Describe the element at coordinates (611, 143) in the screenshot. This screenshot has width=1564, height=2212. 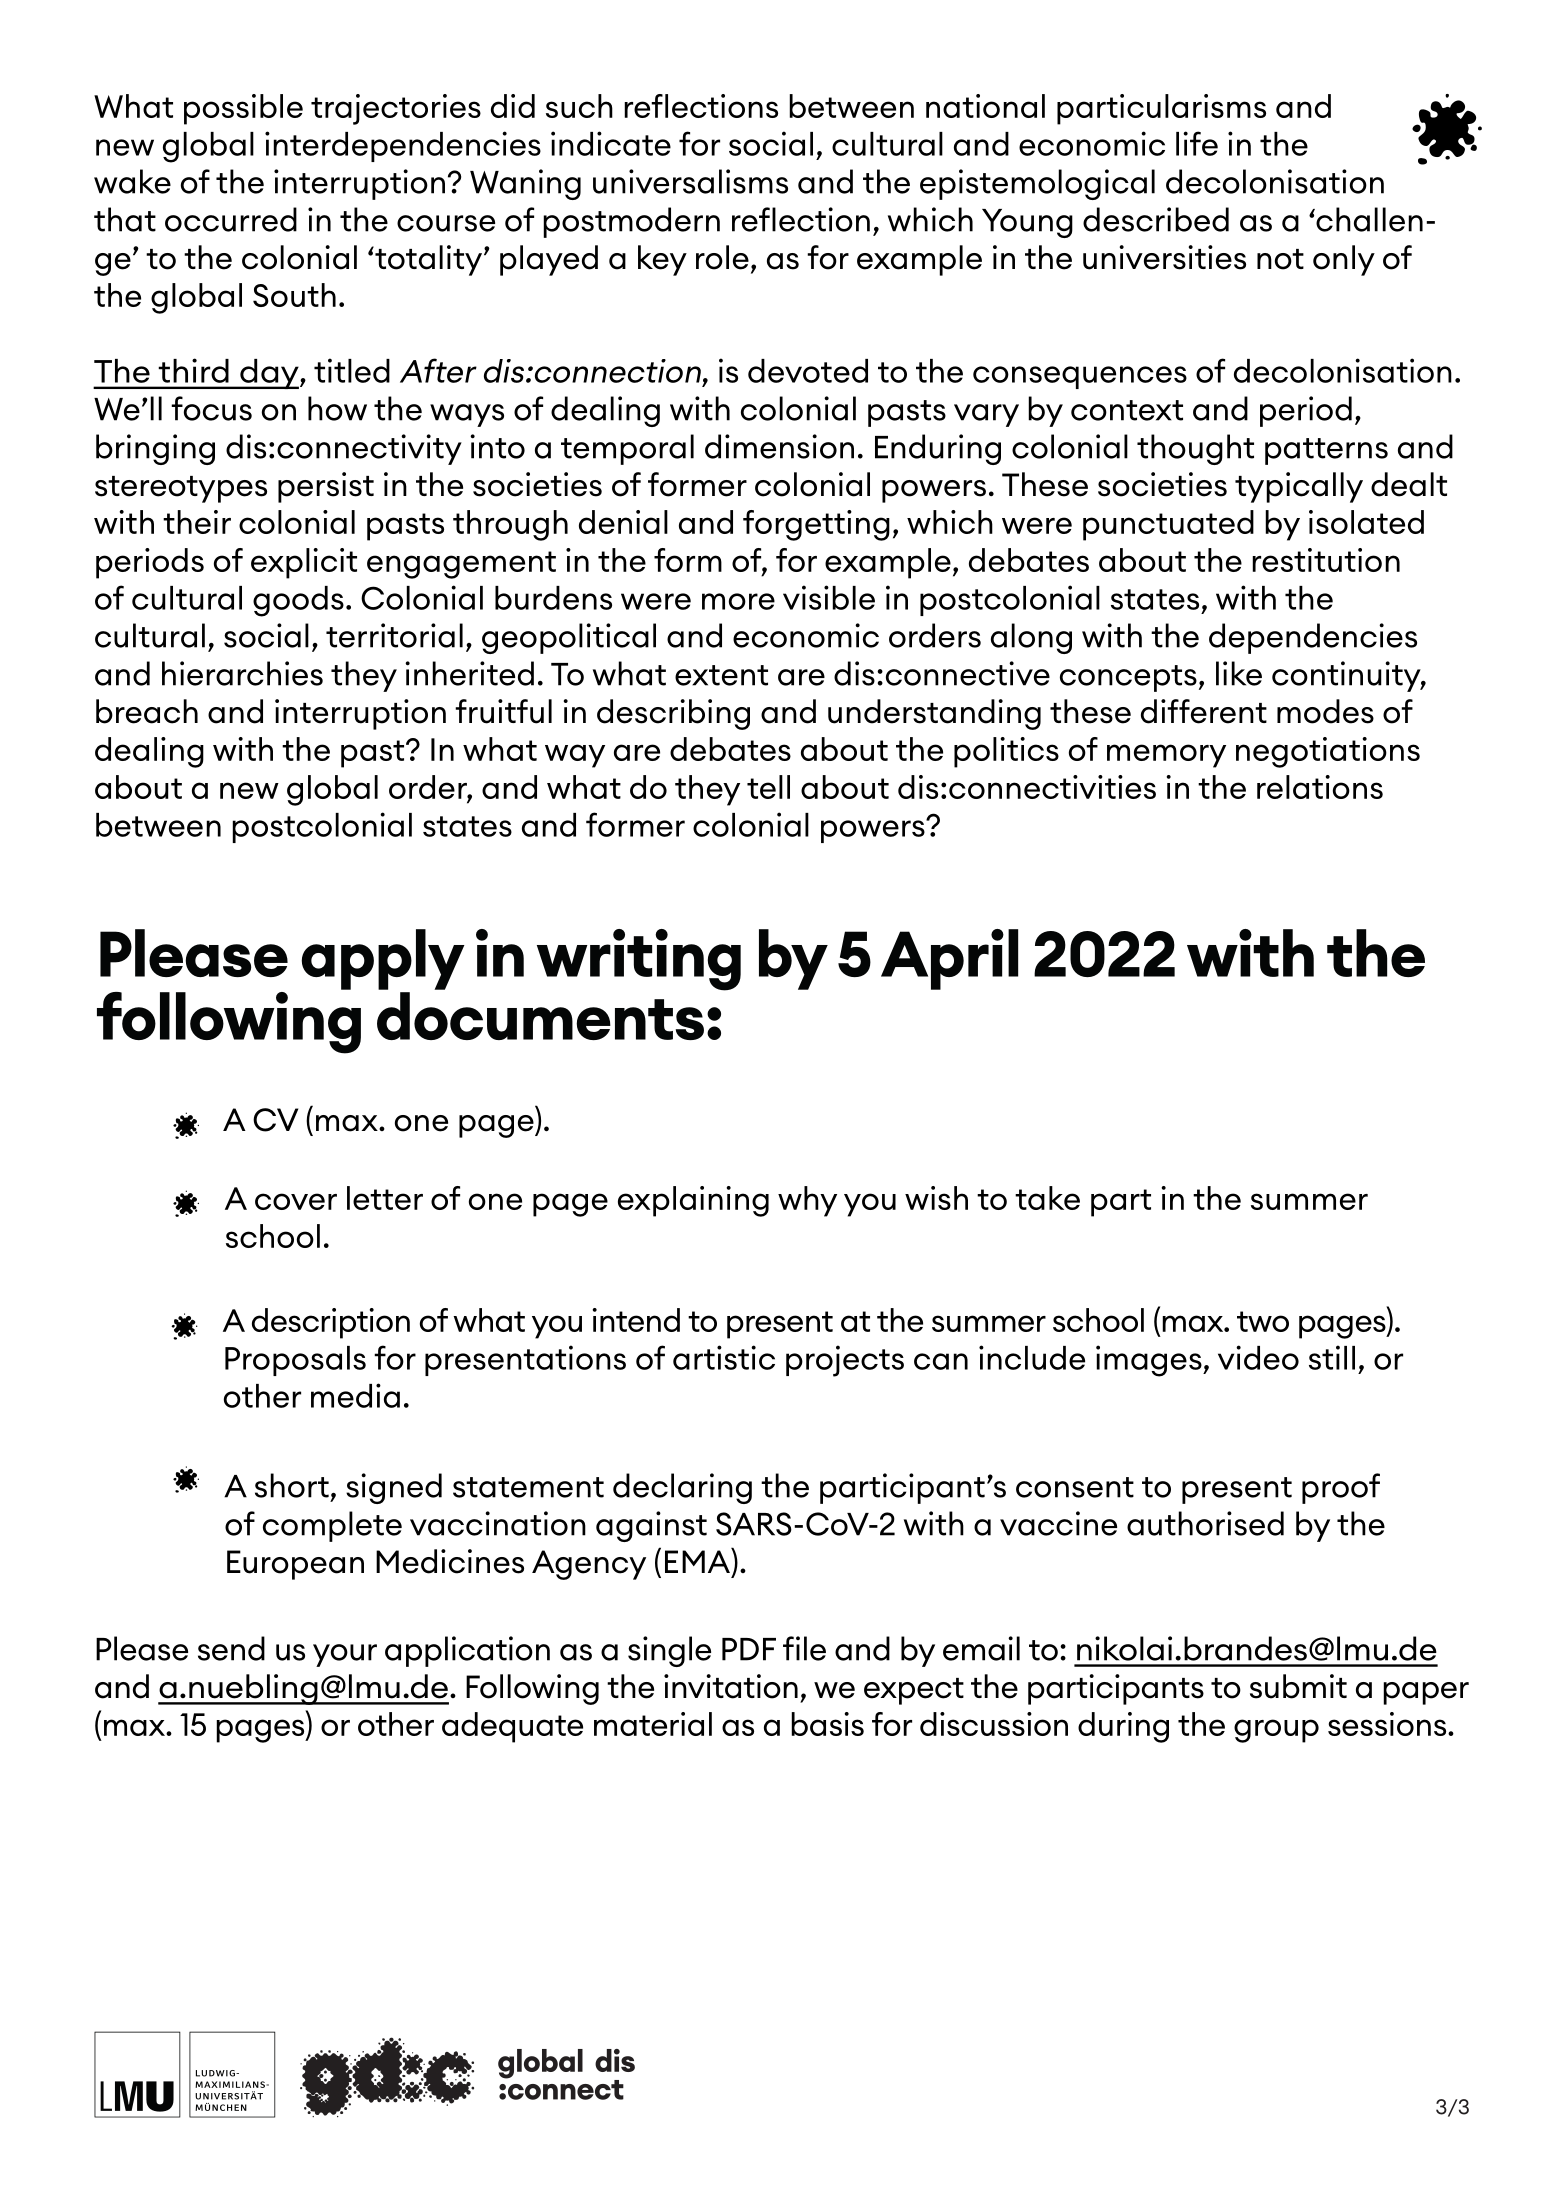
I see `indicate` at that location.
